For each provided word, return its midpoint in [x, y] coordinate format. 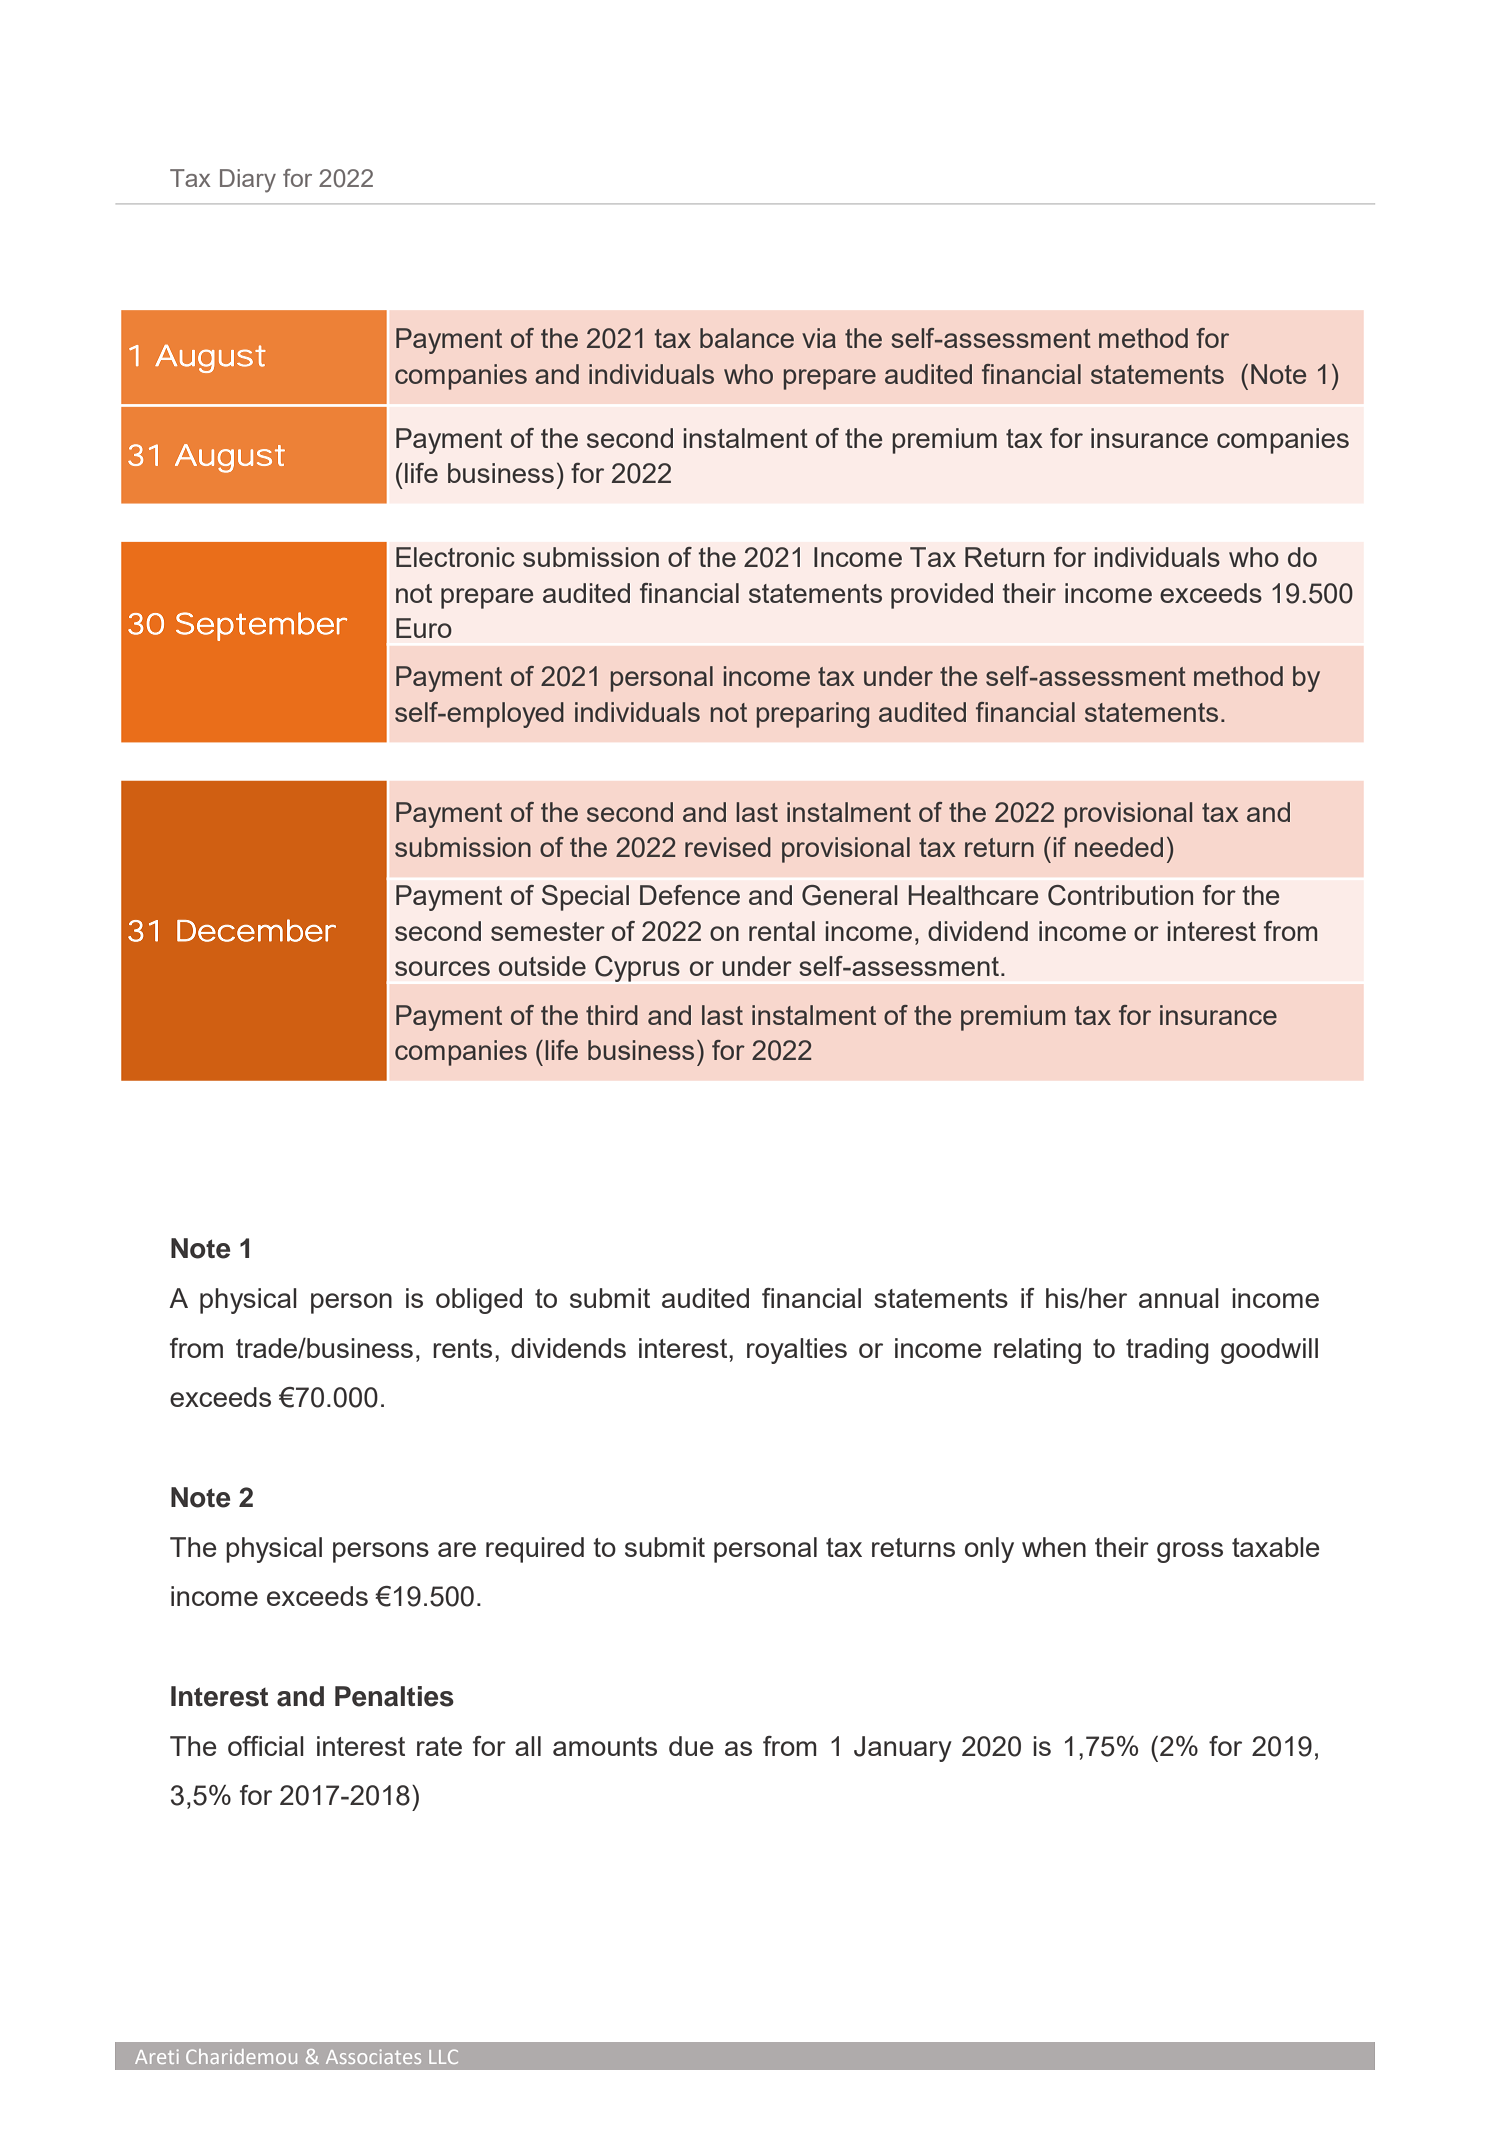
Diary [248, 181]
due [691, 1746]
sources [442, 968]
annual [1179, 1298]
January [903, 1749]
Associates [373, 2056]
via [819, 338]
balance [747, 338]
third [612, 1015]
